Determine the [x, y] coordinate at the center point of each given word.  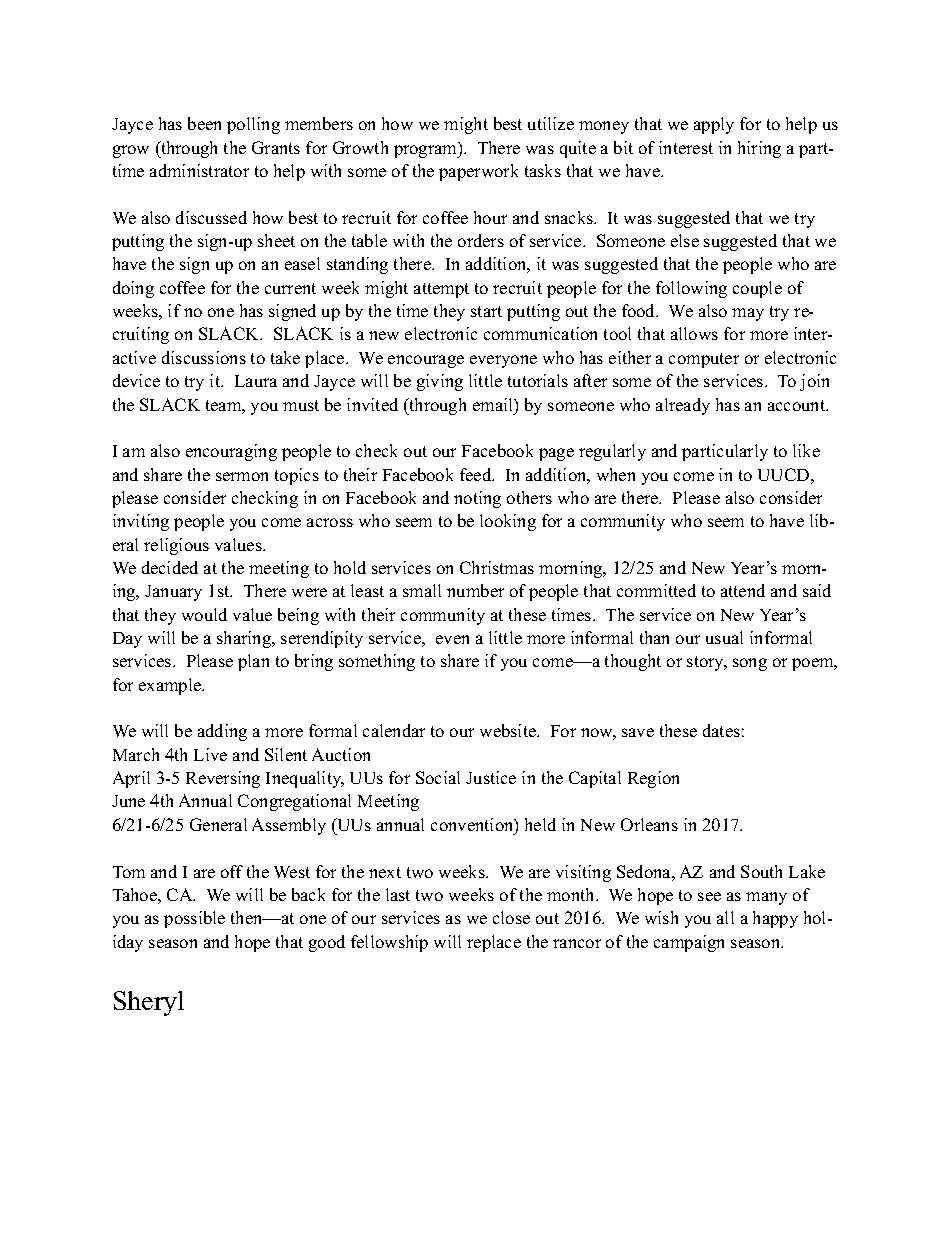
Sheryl [149, 1003]
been [204, 123]
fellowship [389, 943]
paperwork [478, 172]
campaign [689, 943]
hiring [759, 149]
